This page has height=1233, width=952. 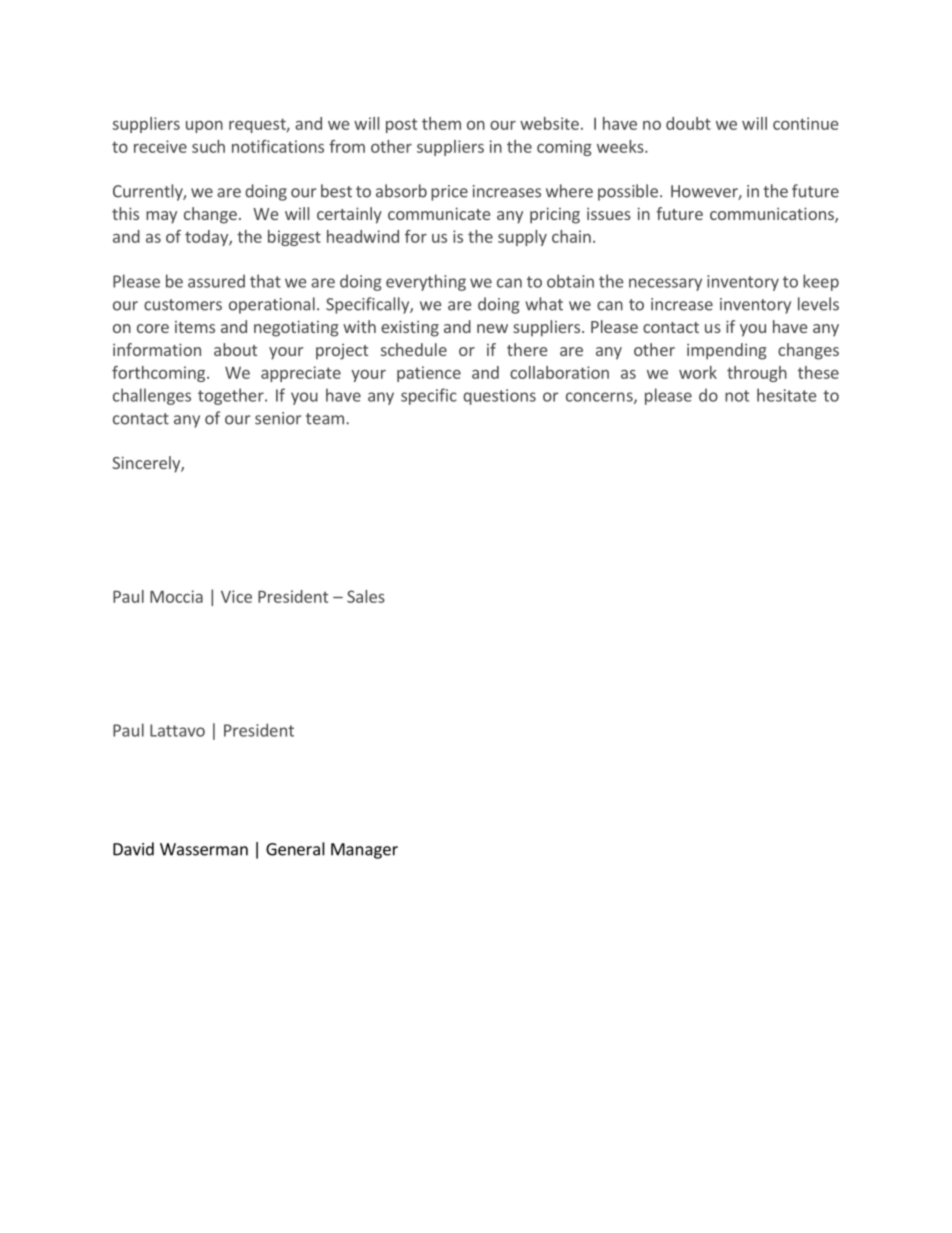 I want to click on hesitate, so click(x=787, y=395).
